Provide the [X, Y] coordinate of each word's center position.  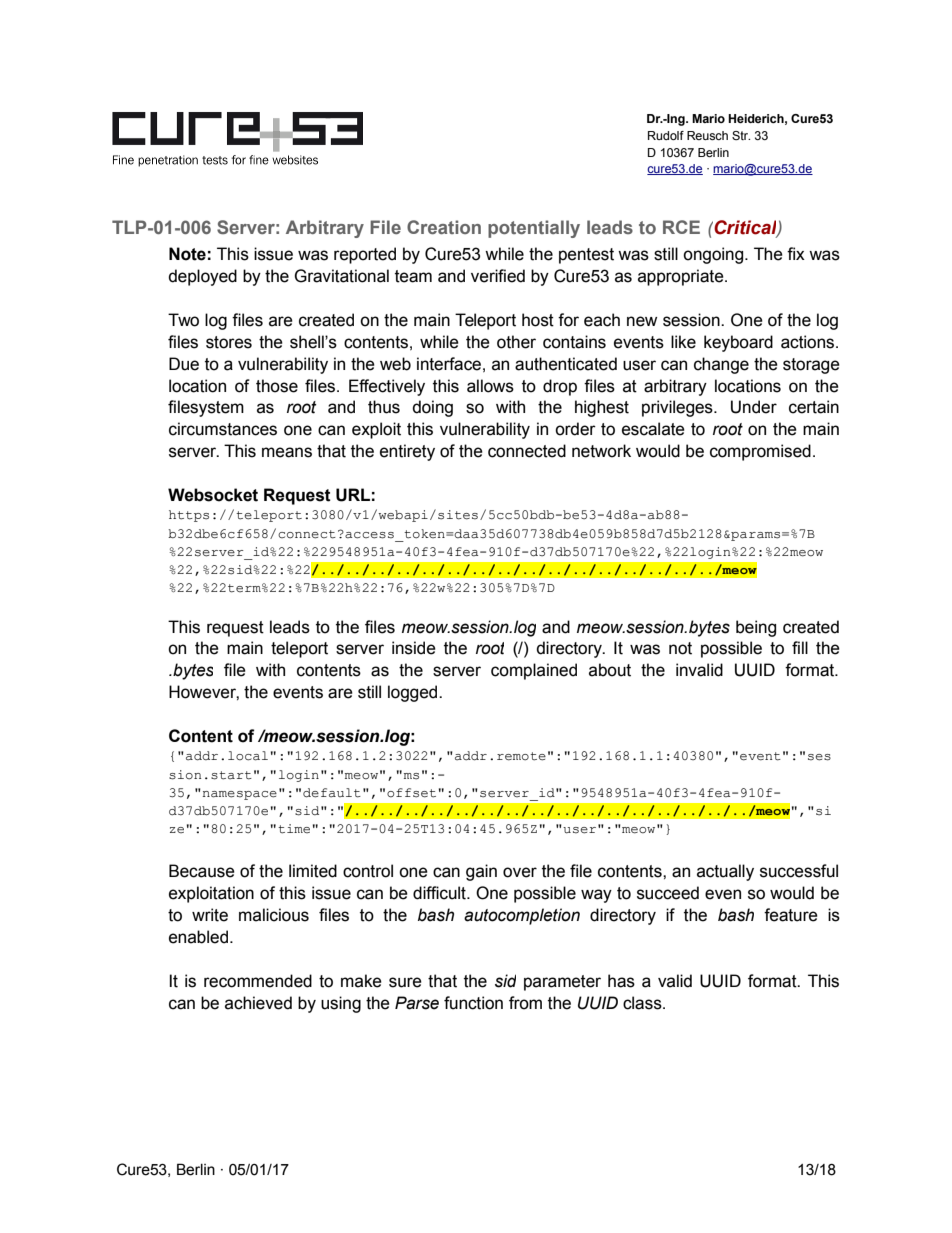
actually [725, 872]
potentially [534, 229]
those [277, 386]
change [721, 365]
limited [313, 871]
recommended [258, 981]
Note [187, 254]
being [756, 628]
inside [414, 648]
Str [741, 135]
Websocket [213, 495]
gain [481, 872]
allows [490, 386]
